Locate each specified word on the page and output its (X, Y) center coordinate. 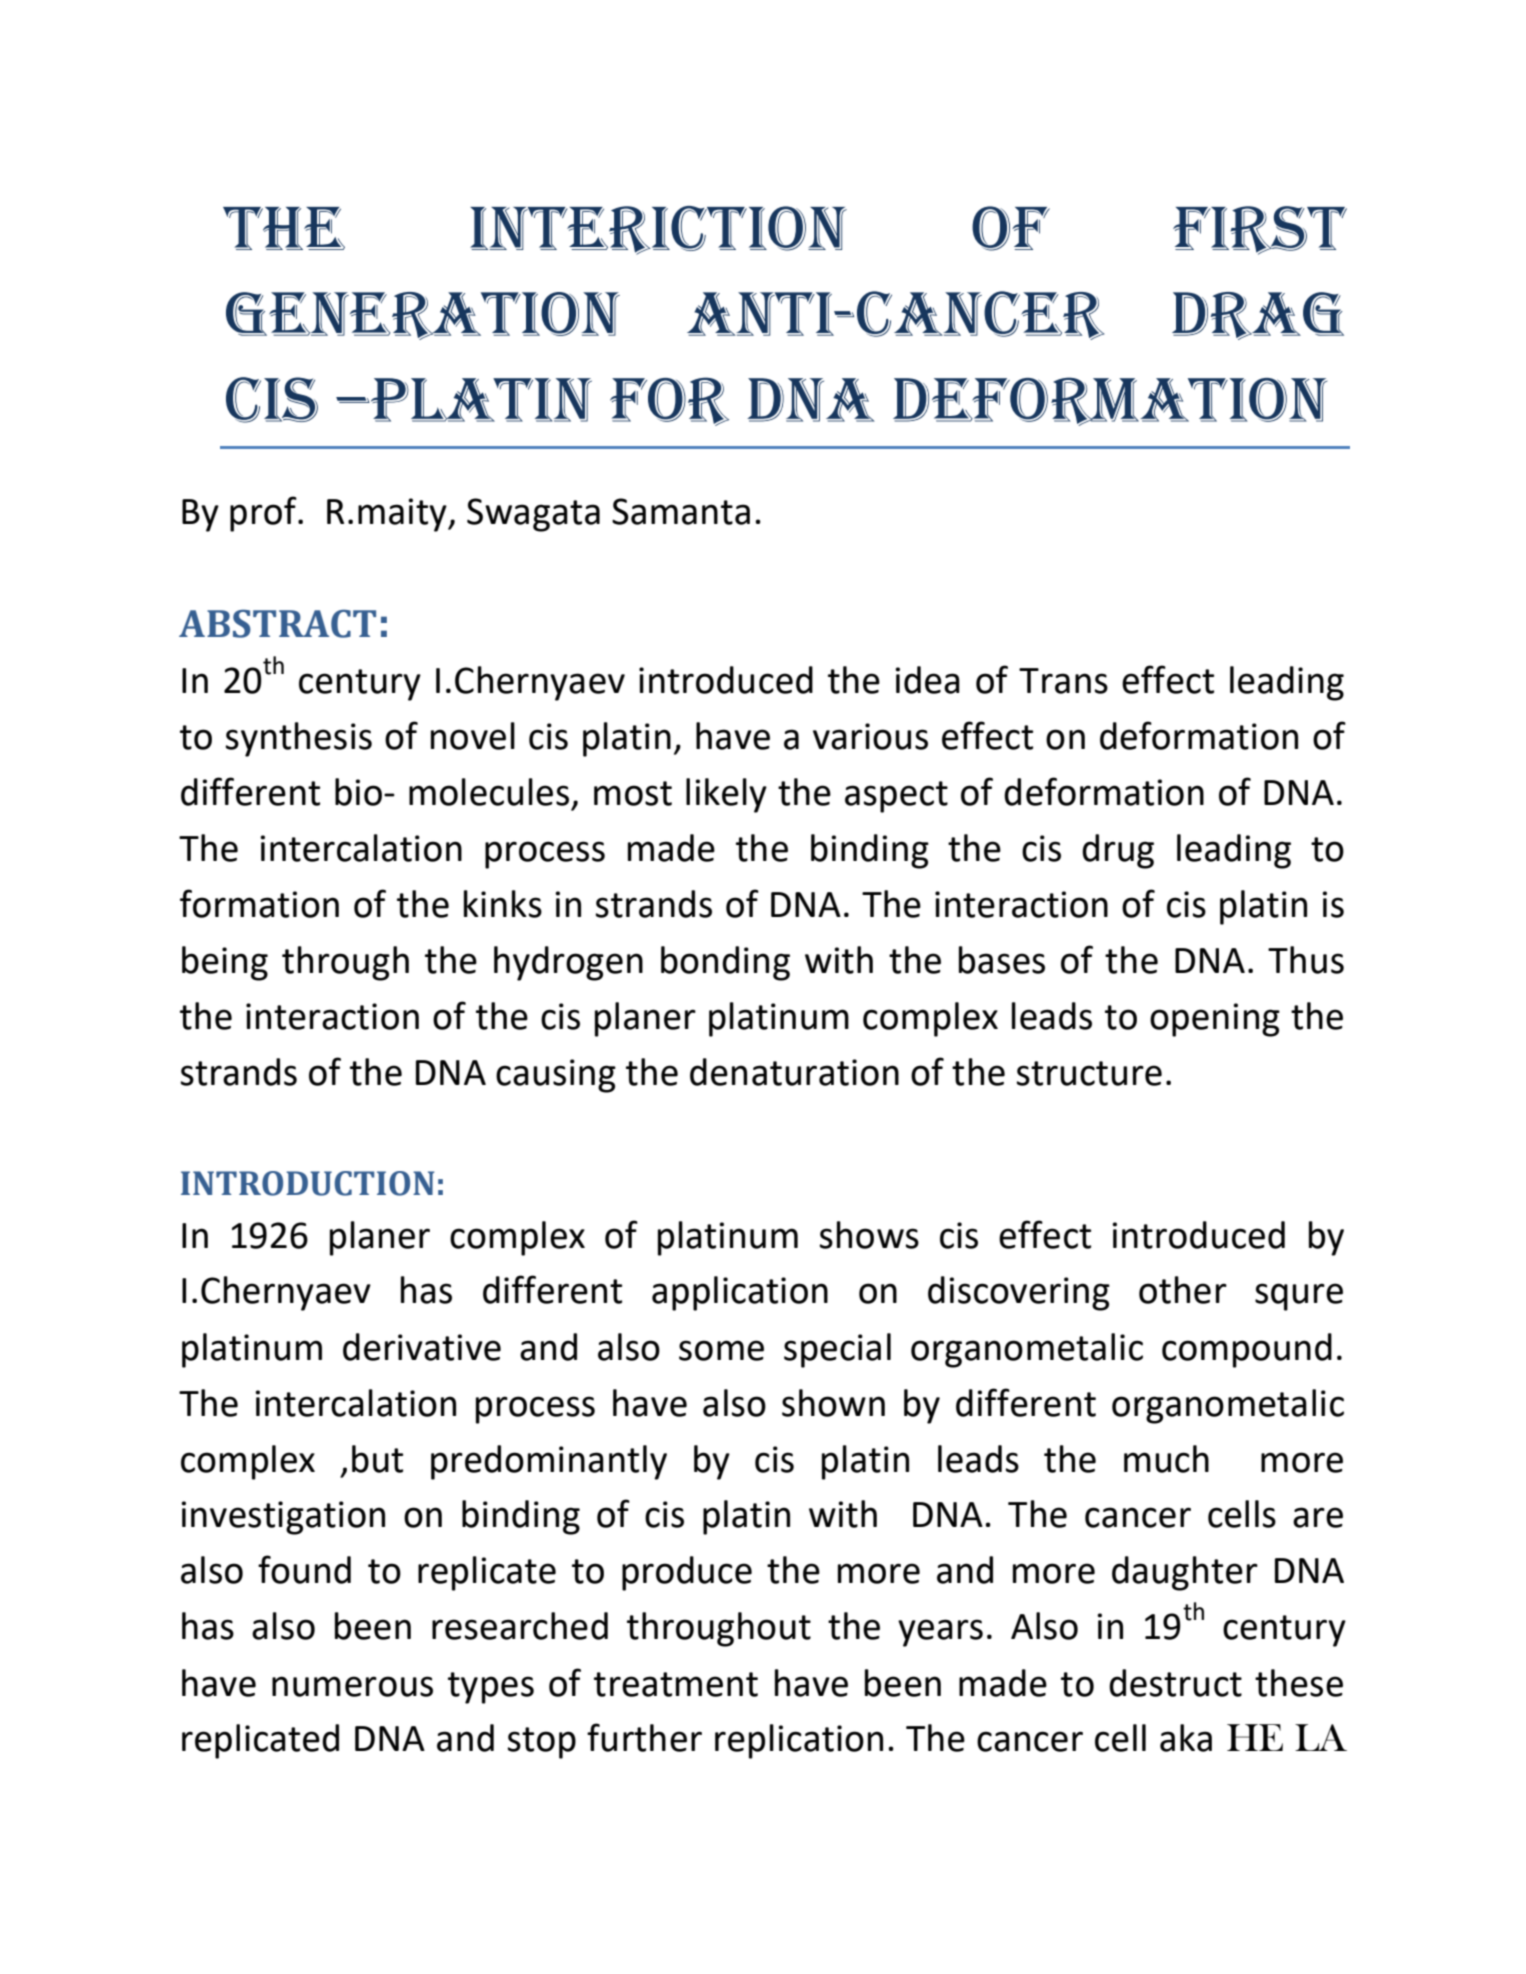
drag (1258, 316)
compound (1247, 1350)
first (1260, 230)
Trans (1063, 681)
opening (1215, 1020)
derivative (422, 1347)
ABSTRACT (277, 623)
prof (264, 514)
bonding (725, 963)
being (225, 963)
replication (799, 1741)
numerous (352, 1686)
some (721, 1350)
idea (927, 680)
